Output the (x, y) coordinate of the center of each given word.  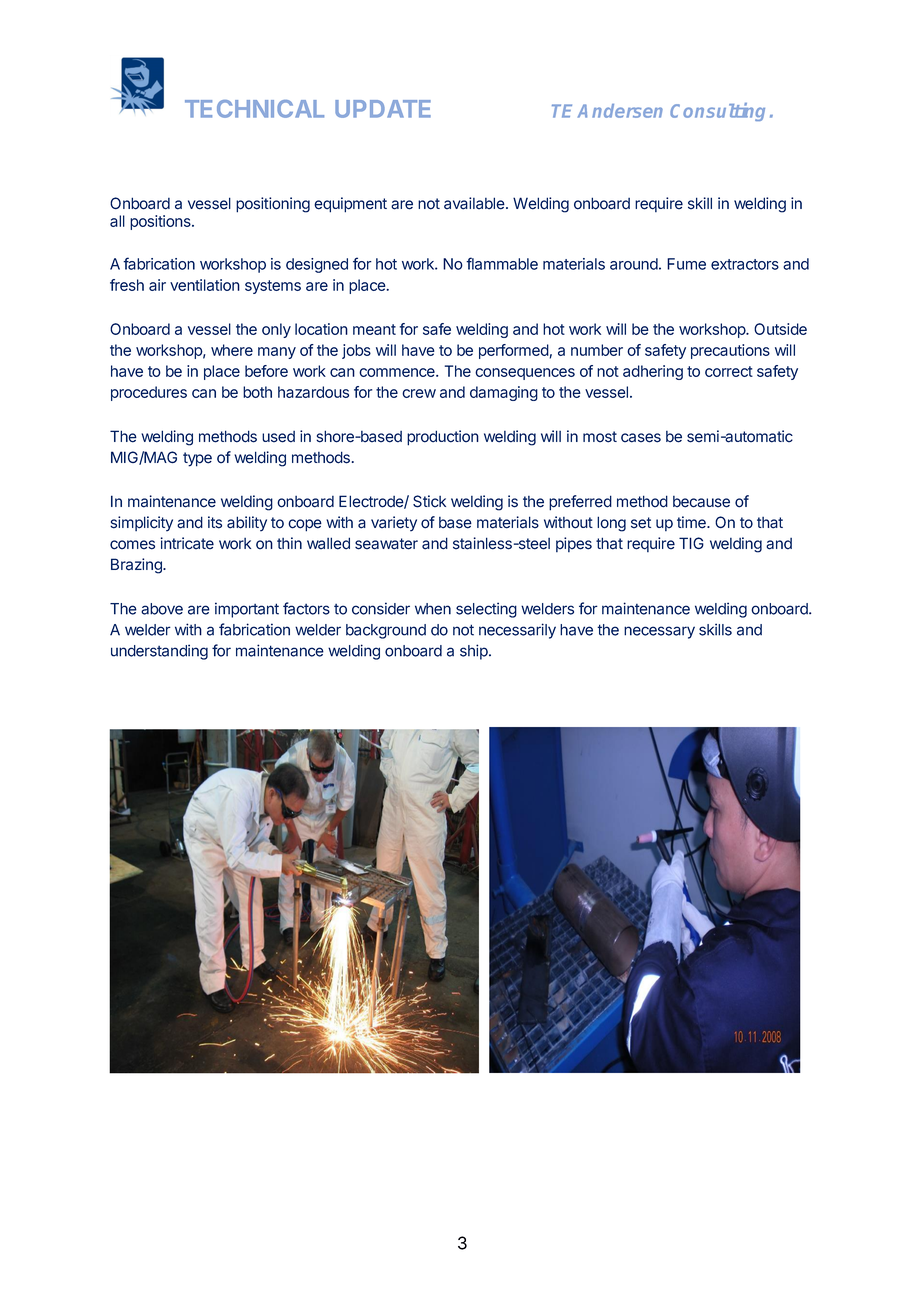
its (215, 522)
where (232, 350)
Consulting (717, 112)
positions (161, 222)
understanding (159, 652)
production (443, 438)
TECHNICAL (254, 109)
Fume (686, 264)
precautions (730, 351)
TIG (691, 543)
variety (394, 524)
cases (641, 438)
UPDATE (383, 109)
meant (374, 329)
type (197, 459)
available (475, 203)
